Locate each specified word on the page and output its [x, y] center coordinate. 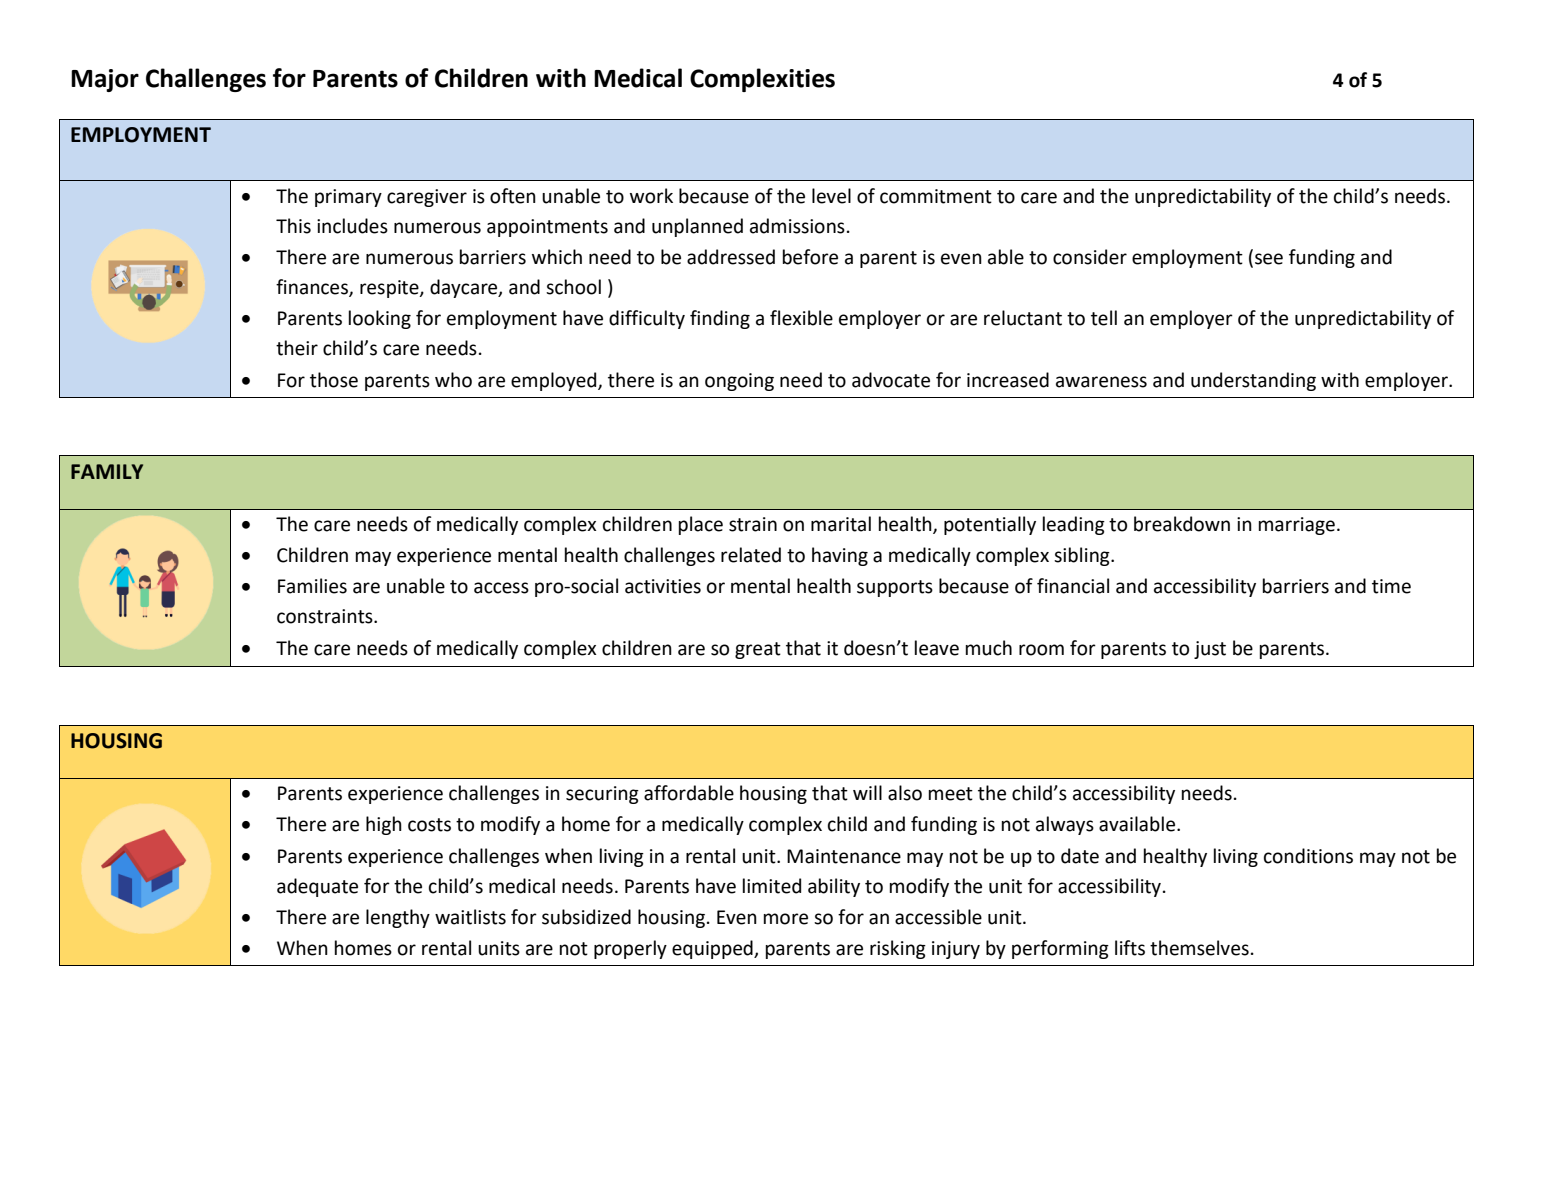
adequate [317, 887]
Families [312, 586]
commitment [936, 196]
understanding [1253, 381]
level [831, 196]
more [786, 919]
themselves [1199, 948]
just [1210, 650]
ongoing [739, 382]
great [758, 650]
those [334, 380]
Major [105, 80]
